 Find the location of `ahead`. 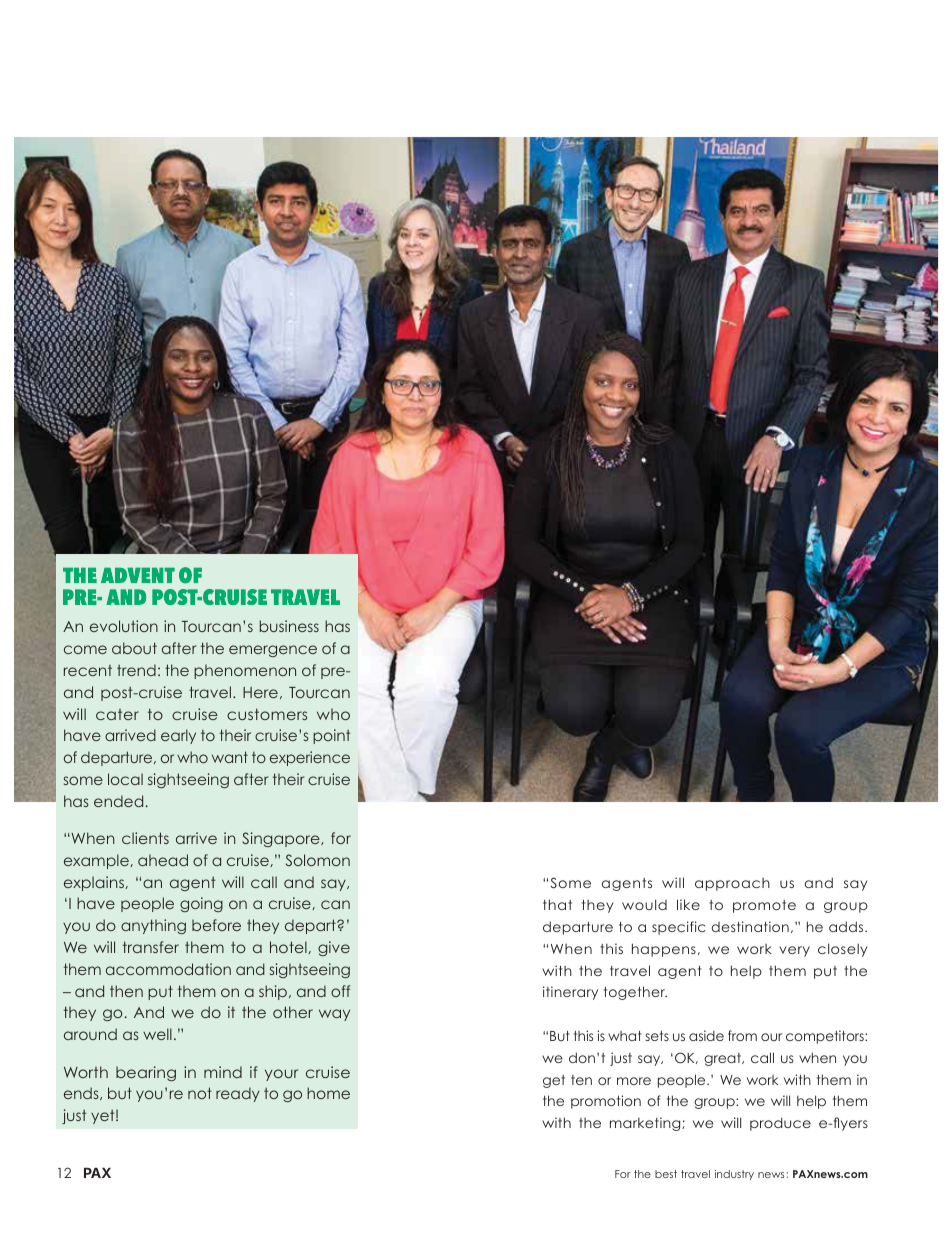

ahead is located at coordinates (163, 860).
